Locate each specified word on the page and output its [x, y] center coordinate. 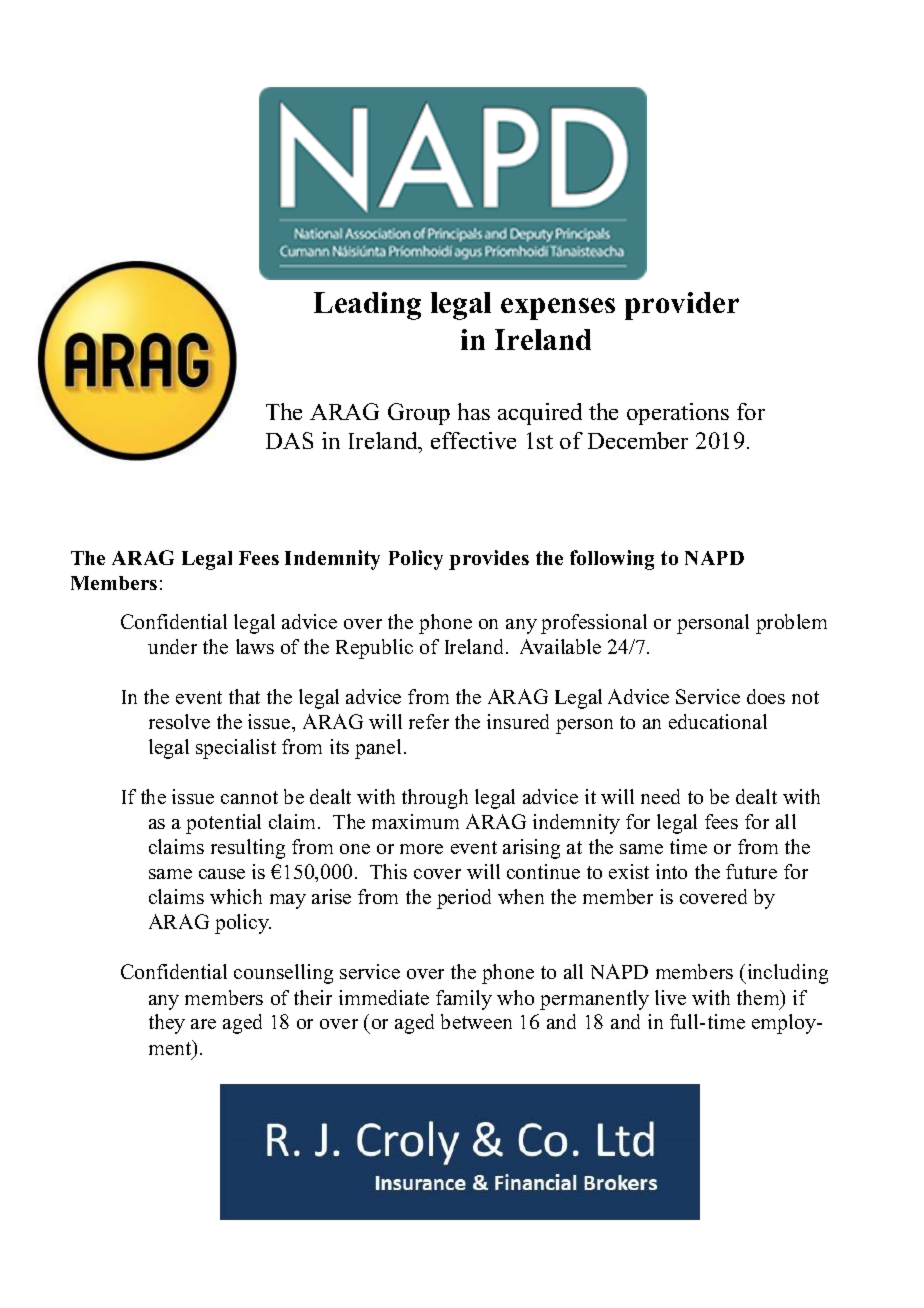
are [203, 1024]
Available [560, 646]
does [766, 696]
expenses [558, 309]
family [464, 1000]
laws [255, 646]
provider [682, 306]
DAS [289, 440]
